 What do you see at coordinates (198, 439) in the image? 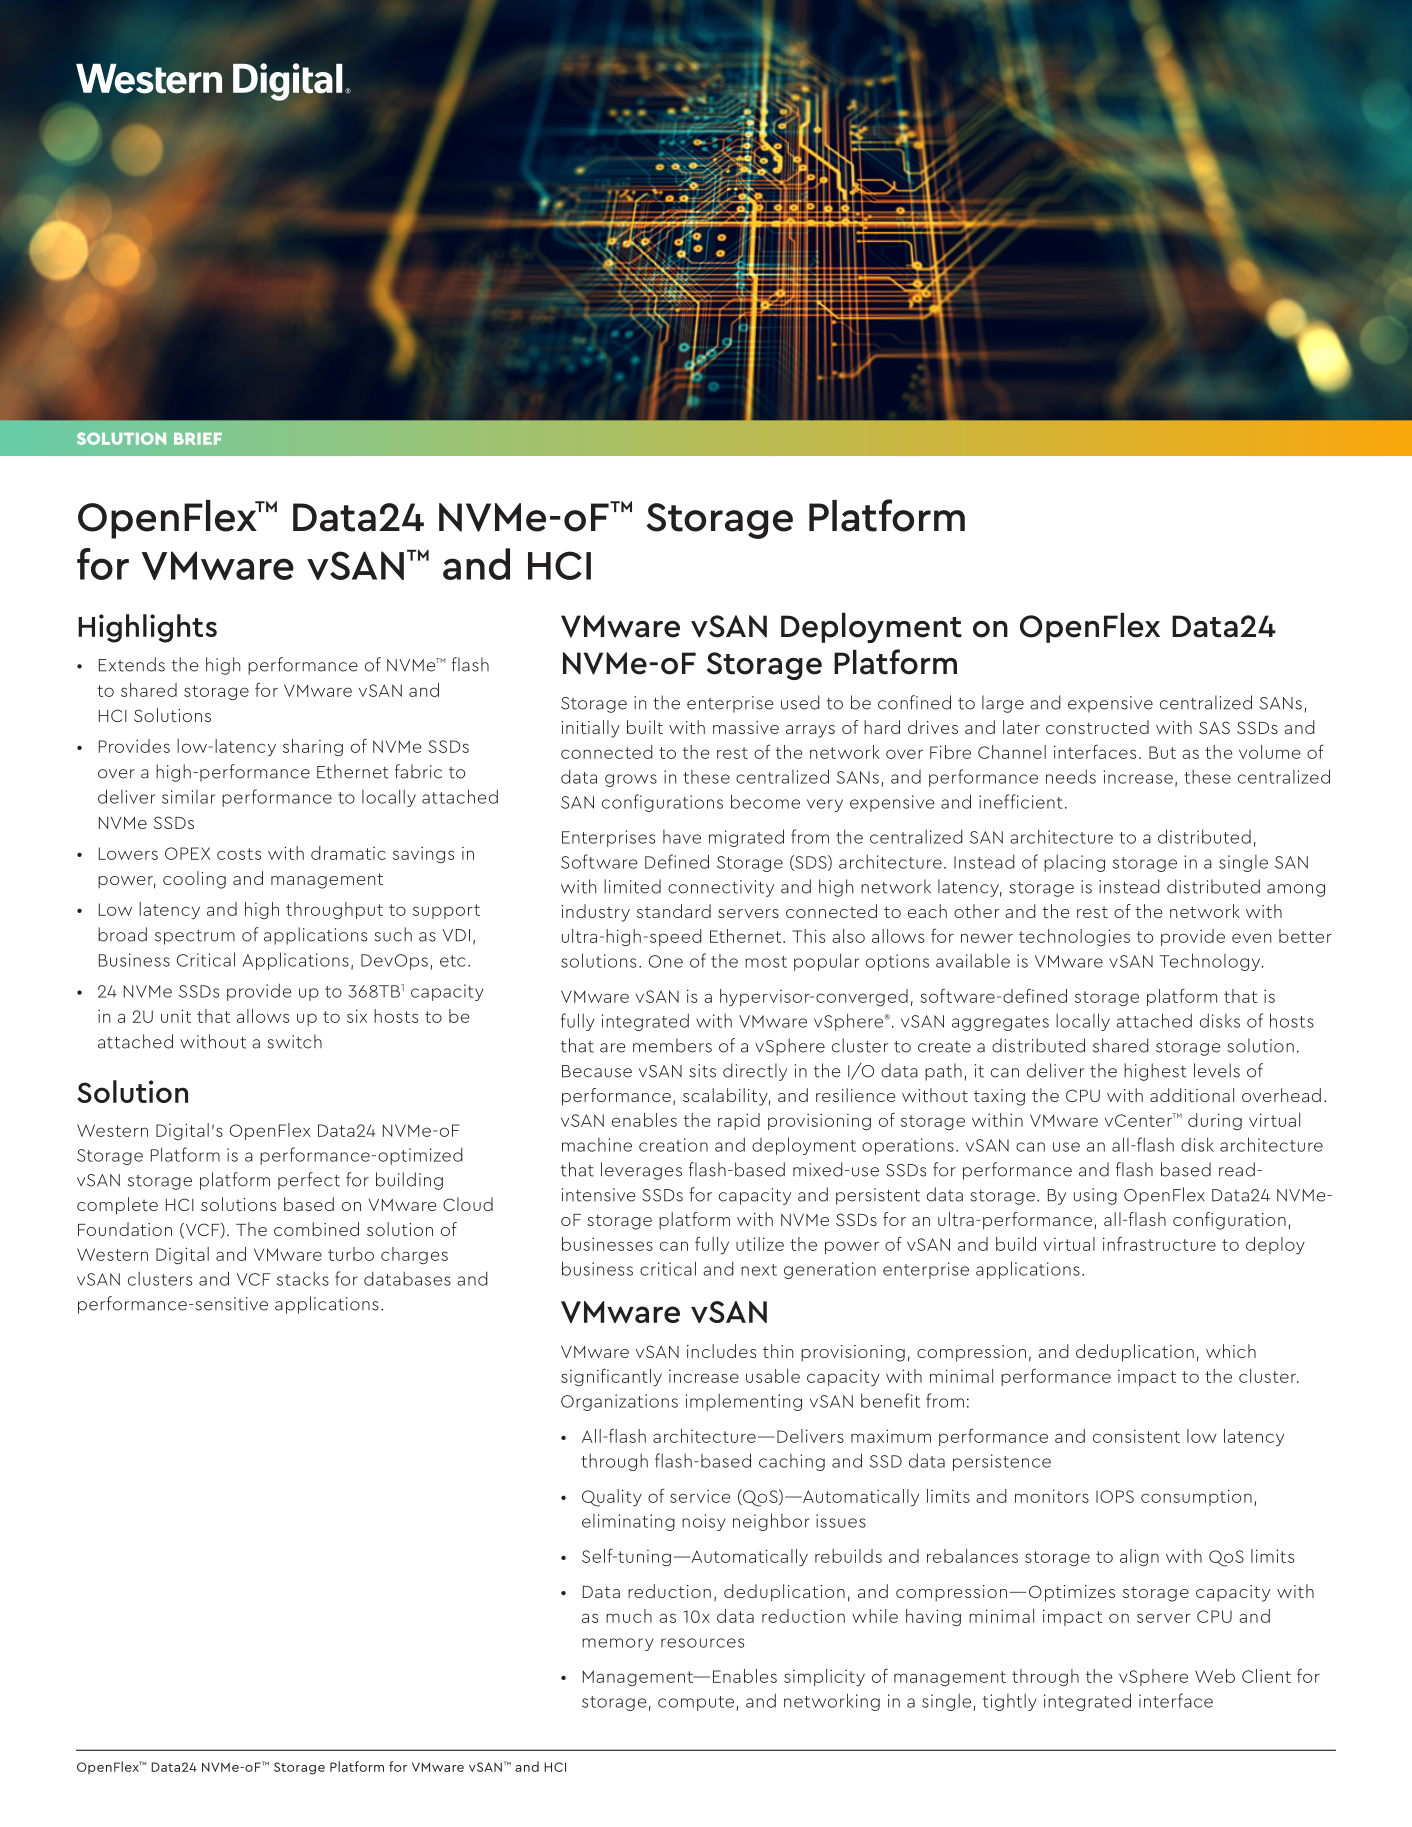
I see `BRIEF` at bounding box center [198, 439].
